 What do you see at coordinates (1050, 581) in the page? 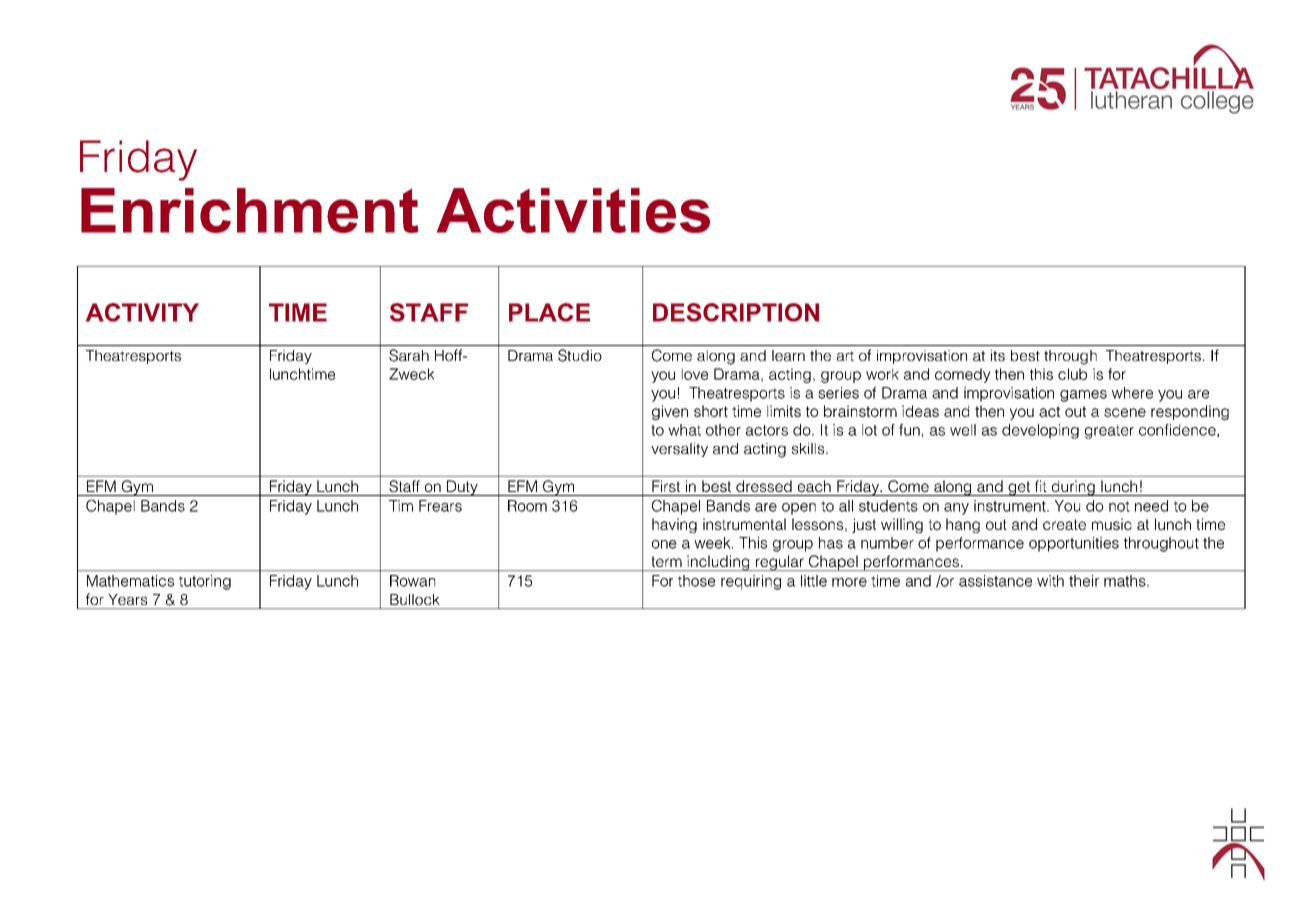
I see `with` at bounding box center [1050, 581].
